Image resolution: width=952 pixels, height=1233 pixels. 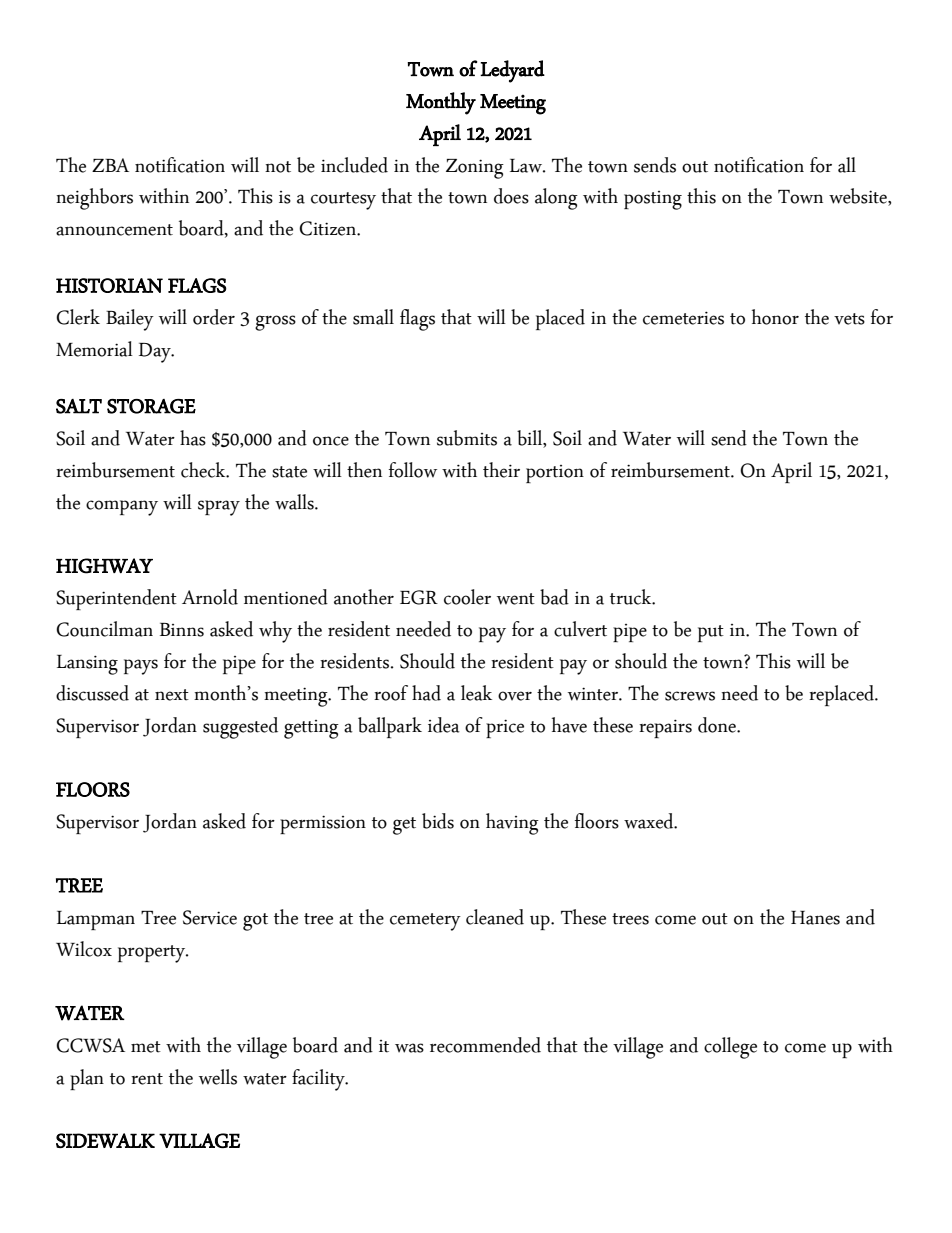 I want to click on Zoning, so click(x=475, y=169).
